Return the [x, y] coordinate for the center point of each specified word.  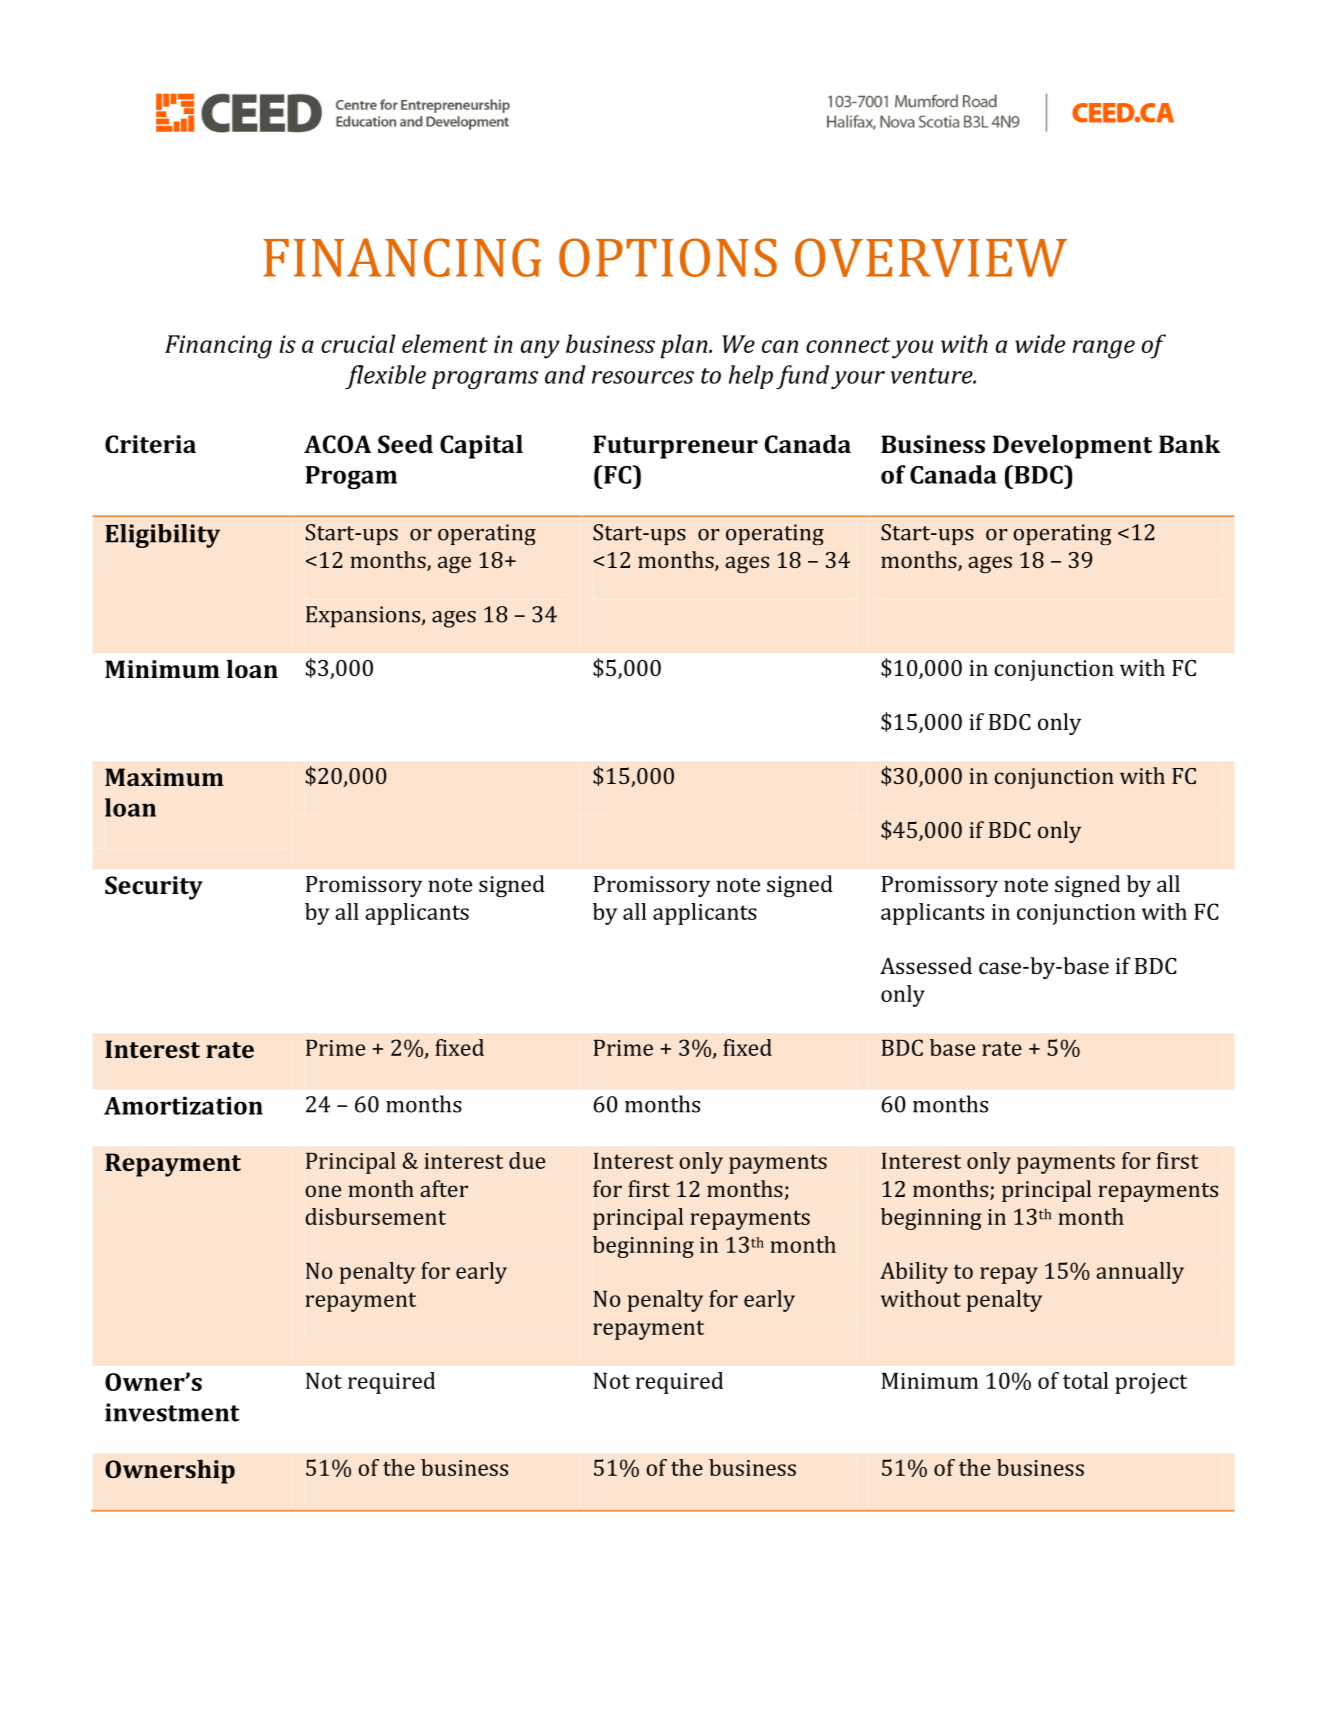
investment [172, 1412]
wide [1040, 343]
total [1086, 1380]
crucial [358, 343]
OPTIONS [668, 257]
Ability [914, 1273]
